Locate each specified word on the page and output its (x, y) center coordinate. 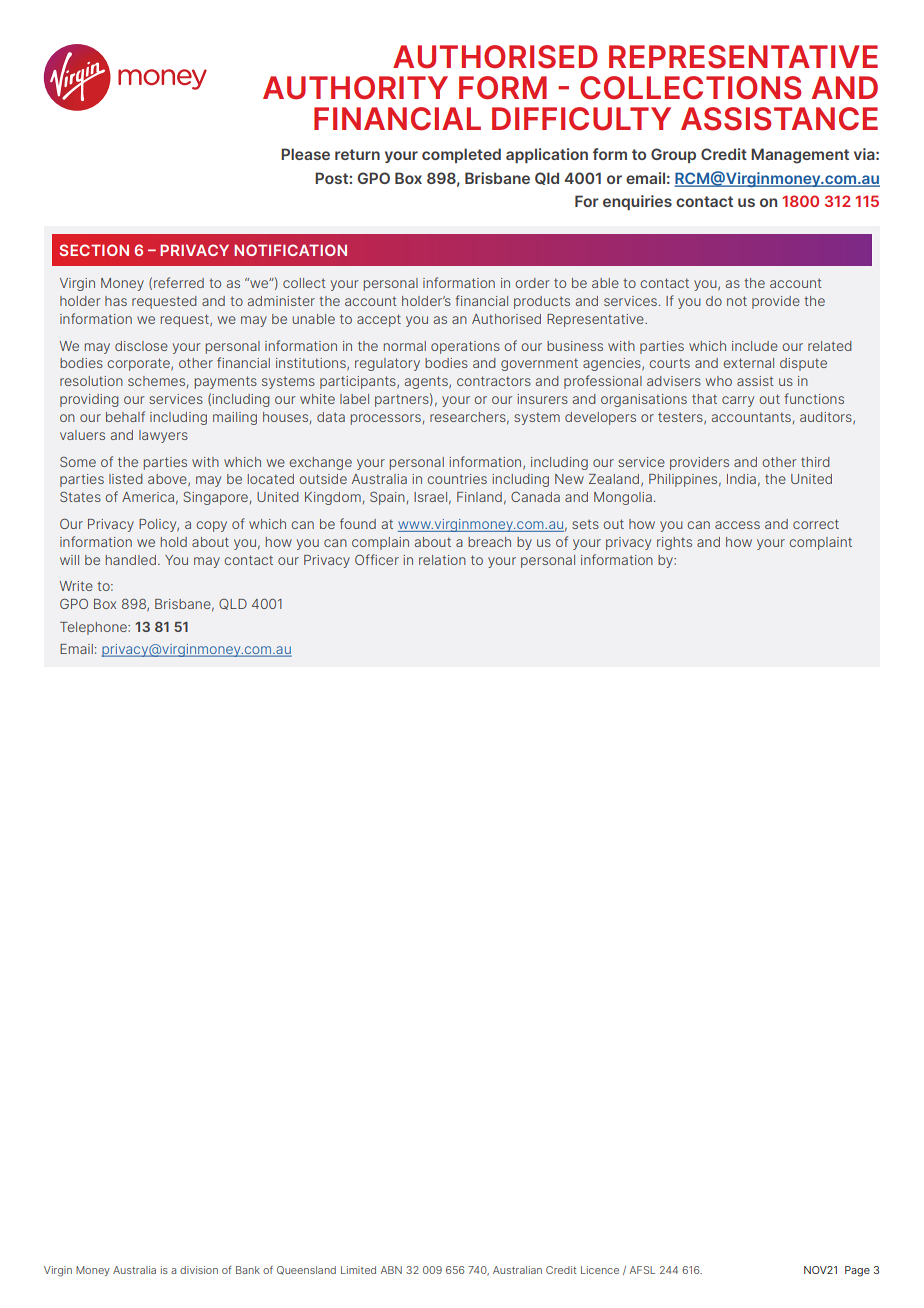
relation (442, 560)
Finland (479, 497)
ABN (391, 1270)
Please (305, 154)
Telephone (94, 628)
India (741, 479)
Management (800, 156)
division (199, 1270)
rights (674, 543)
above (168, 480)
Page (857, 1271)
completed (461, 155)
